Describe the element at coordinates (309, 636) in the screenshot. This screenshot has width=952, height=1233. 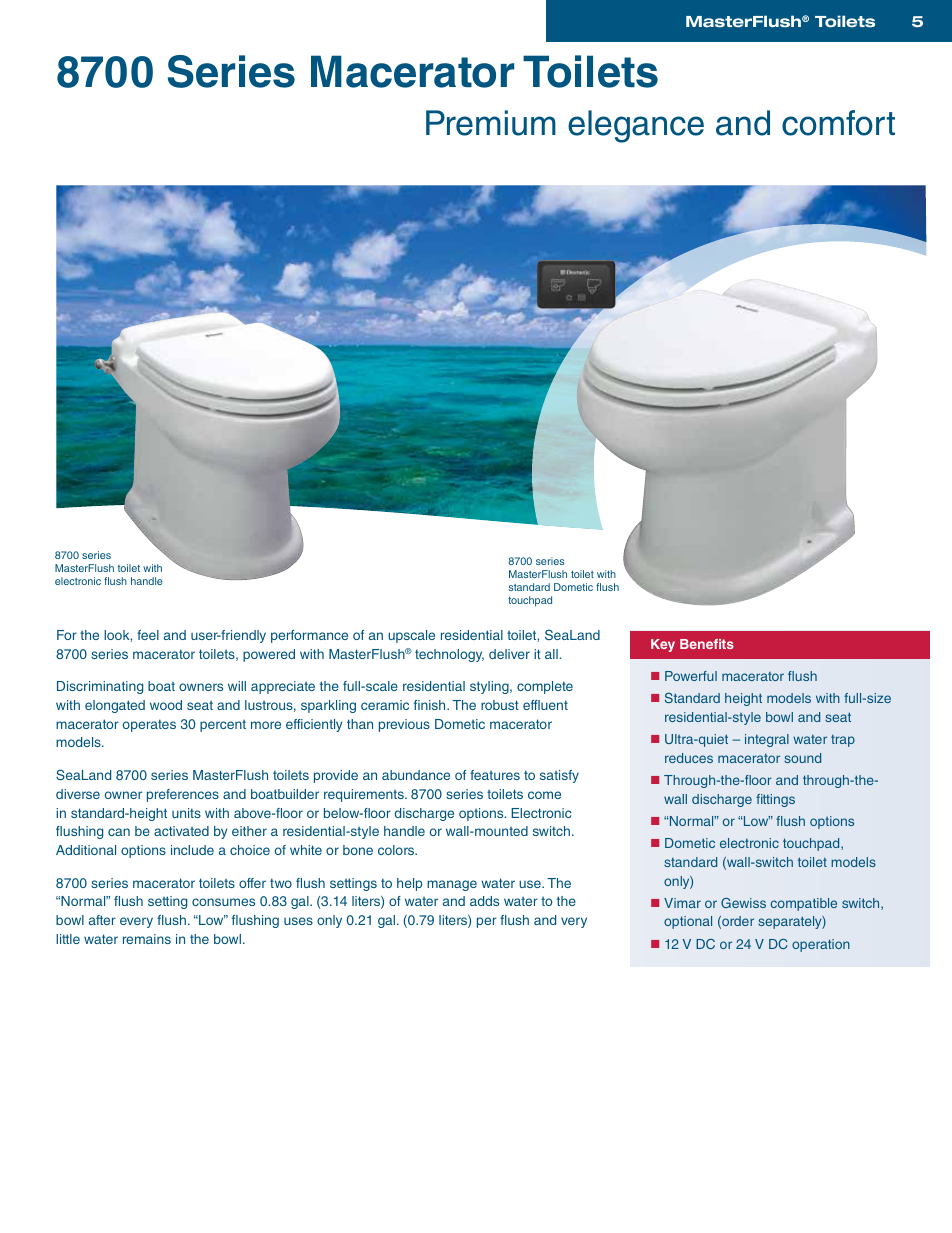
I see `performance` at that location.
